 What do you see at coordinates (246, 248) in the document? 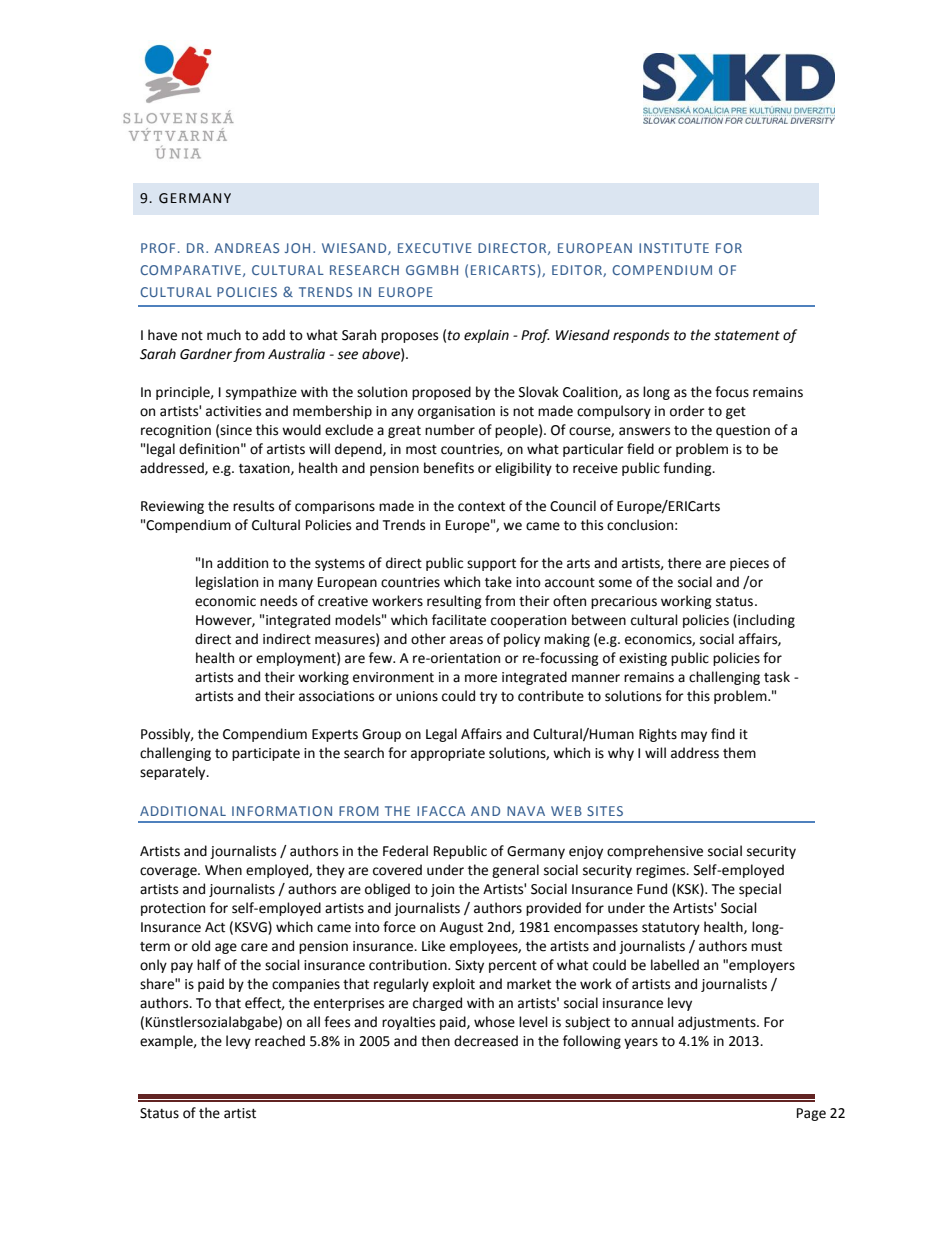
I see `ANDREAS` at bounding box center [246, 248].
